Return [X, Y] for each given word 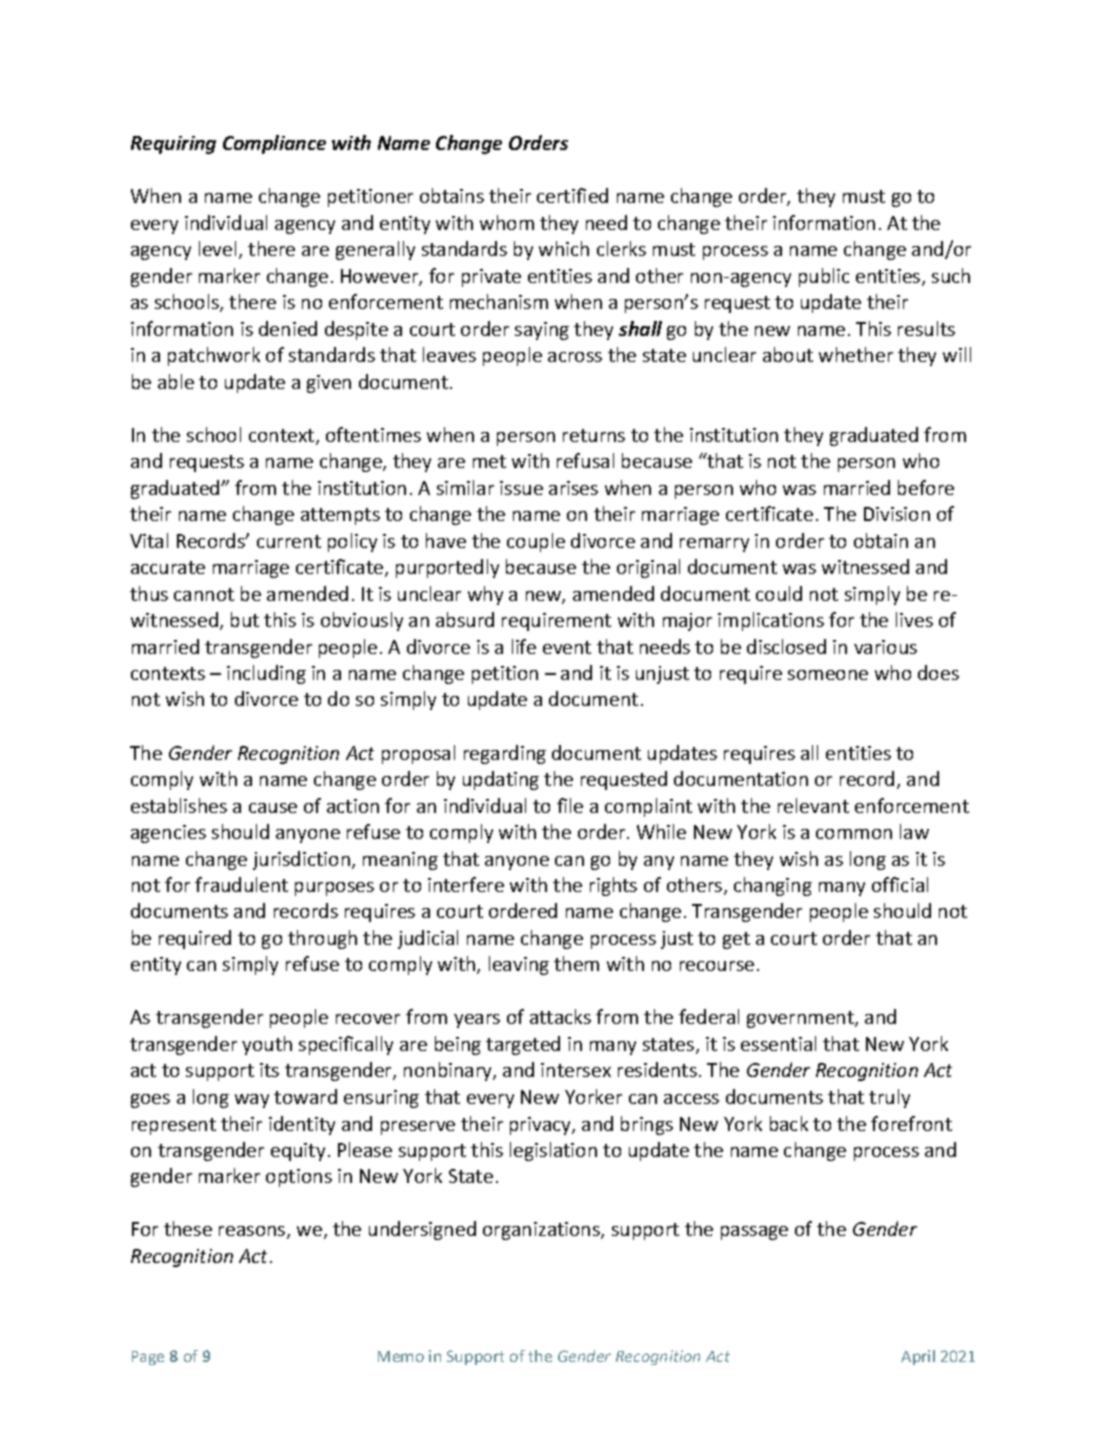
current [289, 541]
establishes [179, 805]
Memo [401, 1356]
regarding [505, 754]
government [801, 1019]
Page [148, 1358]
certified [572, 195]
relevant [813, 805]
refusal [585, 460]
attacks [560, 1016]
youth [267, 1045]
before [926, 487]
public [824, 277]
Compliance [274, 144]
